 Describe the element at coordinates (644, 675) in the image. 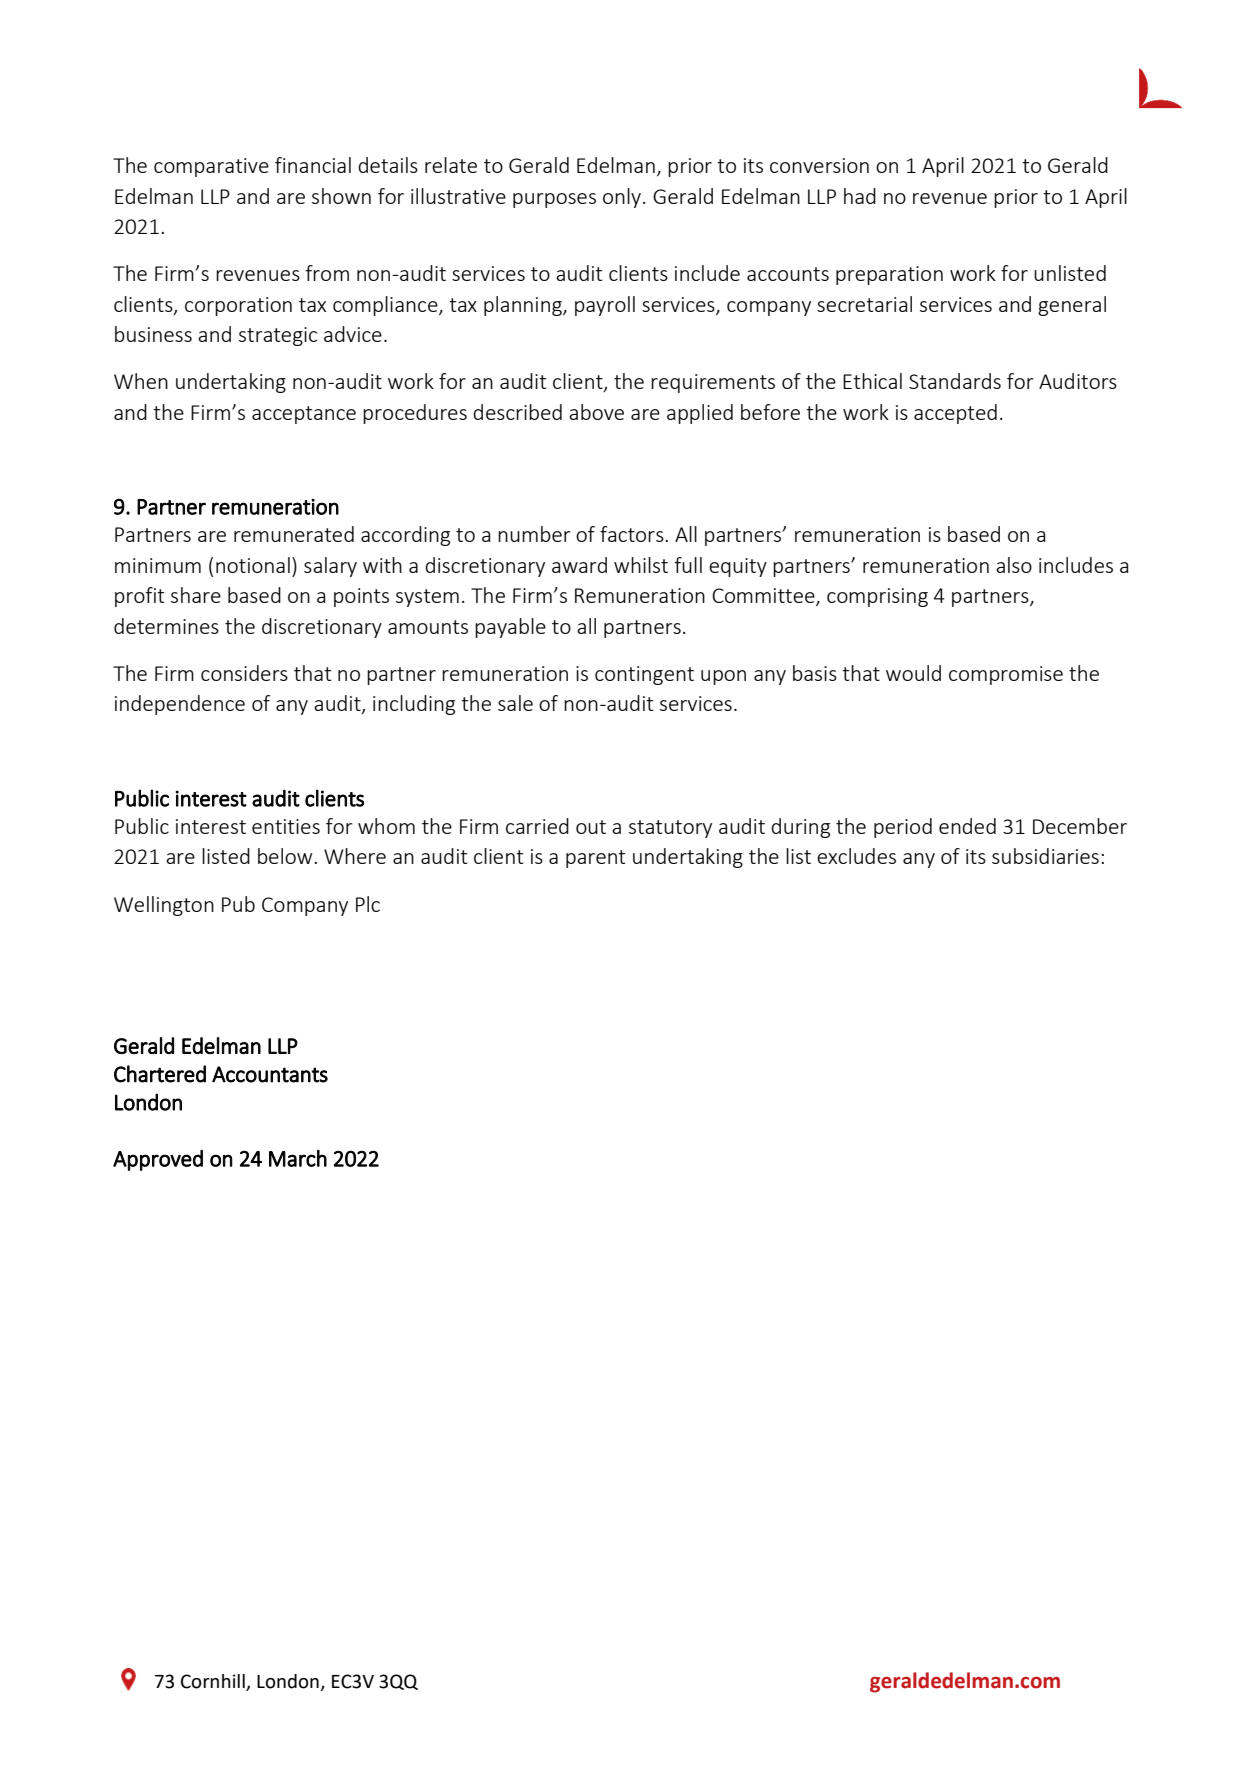

I see `contingent` at that location.
